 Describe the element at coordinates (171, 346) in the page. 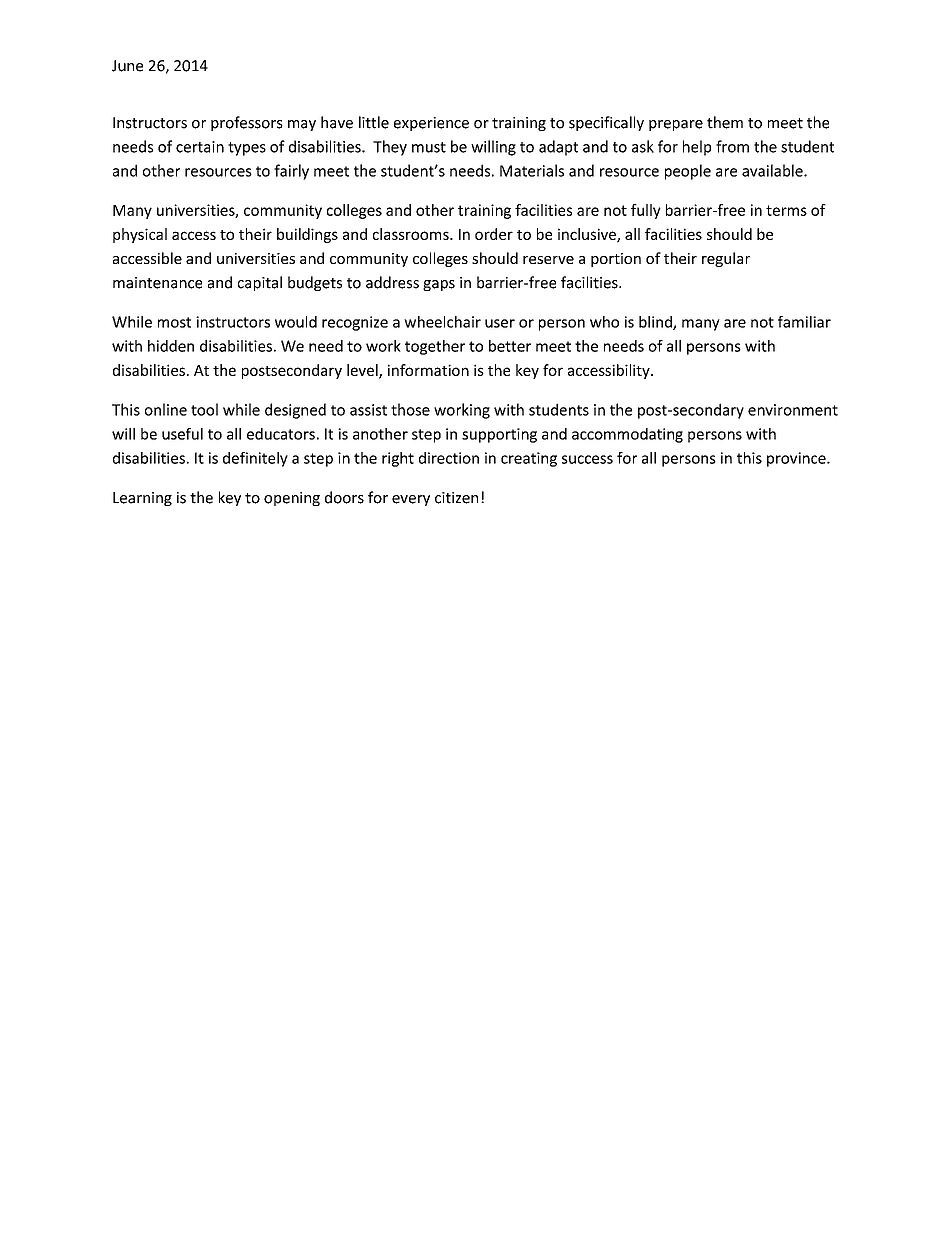

I see `hidden` at that location.
